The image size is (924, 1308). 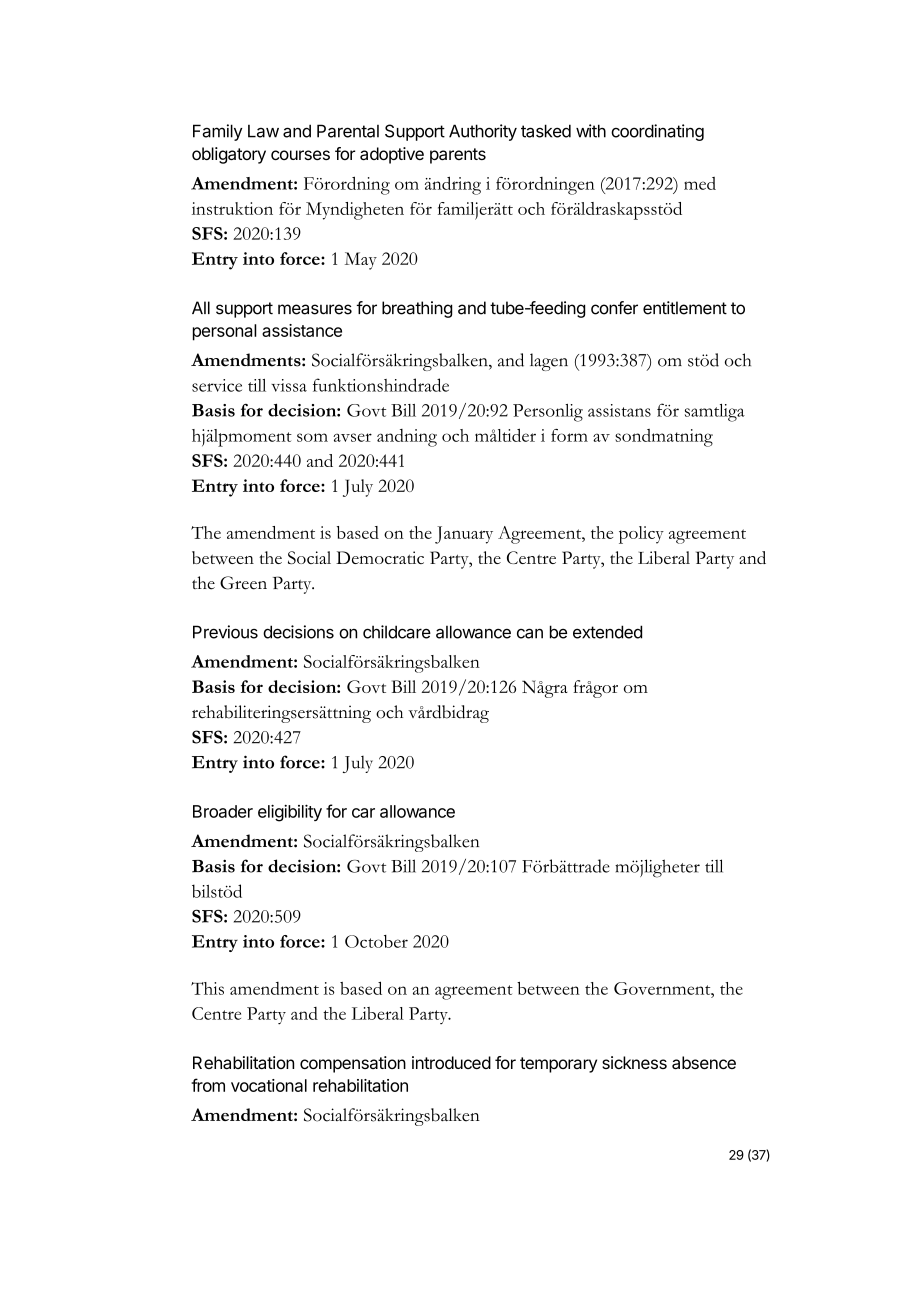 I want to click on extended, so click(x=607, y=632).
